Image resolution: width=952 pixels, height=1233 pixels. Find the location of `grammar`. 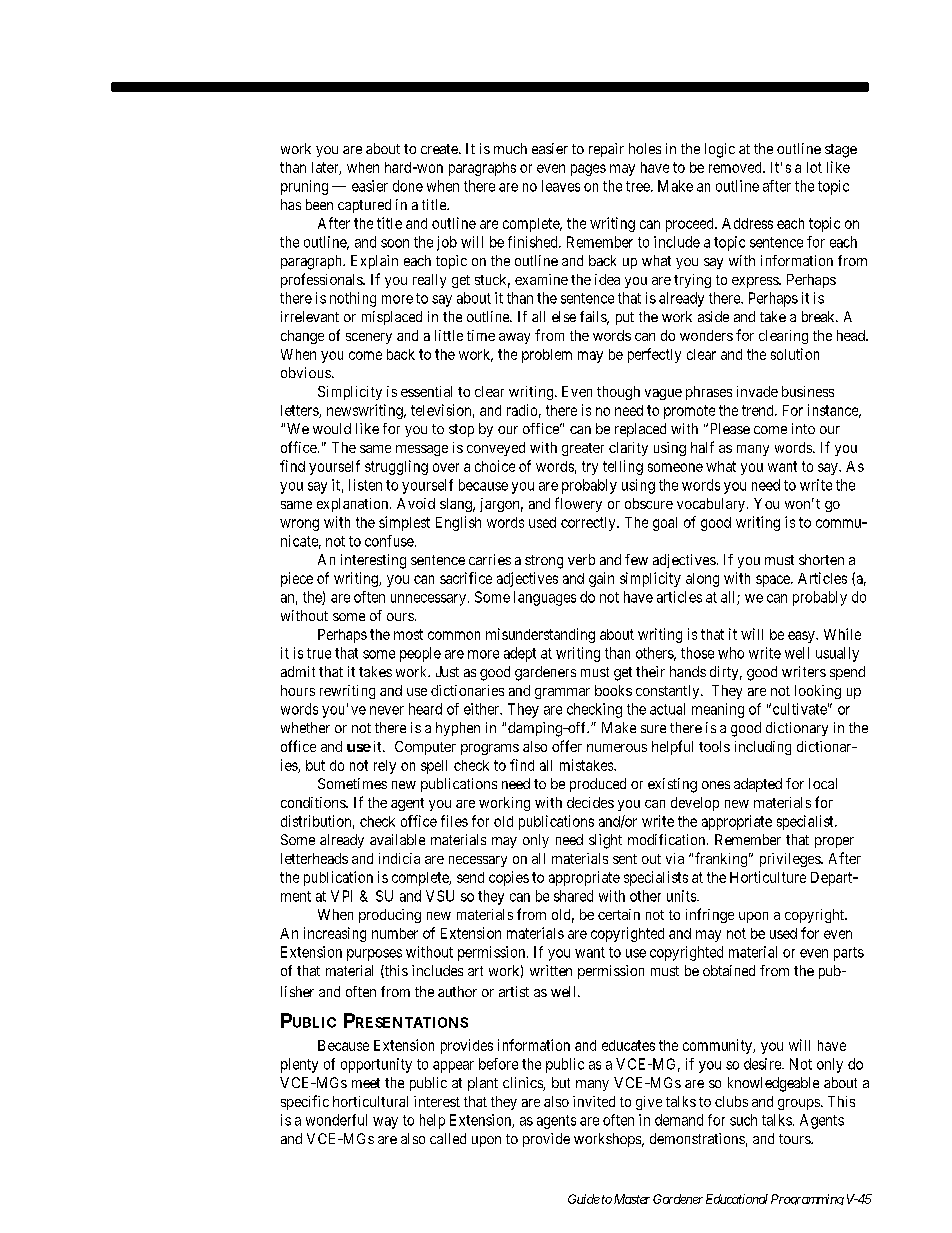

grammar is located at coordinates (562, 693).
